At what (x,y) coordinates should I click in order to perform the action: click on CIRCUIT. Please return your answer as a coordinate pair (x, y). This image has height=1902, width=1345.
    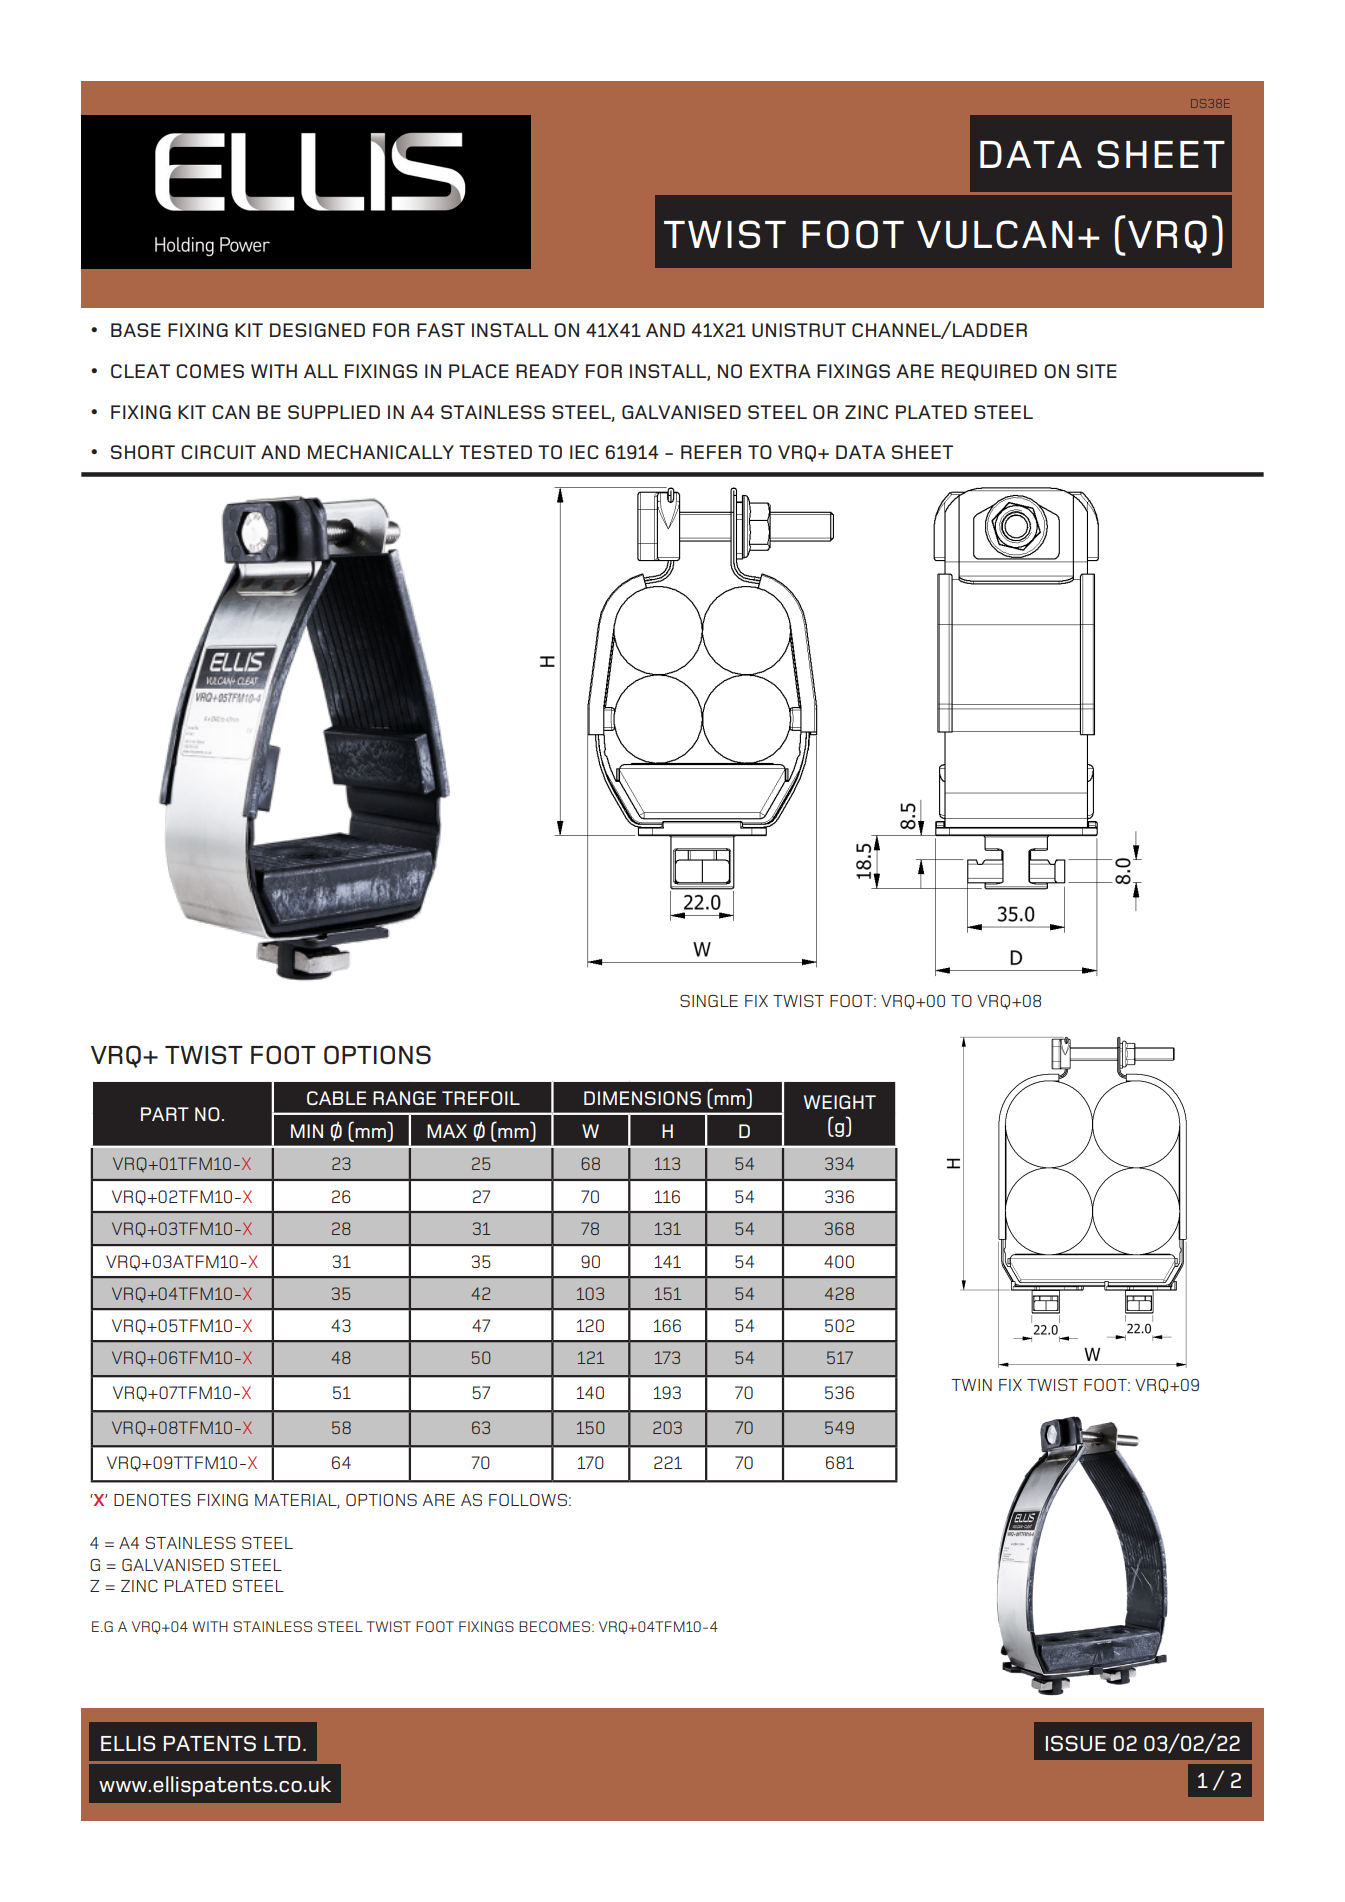
    Looking at the image, I should click on (218, 452).
